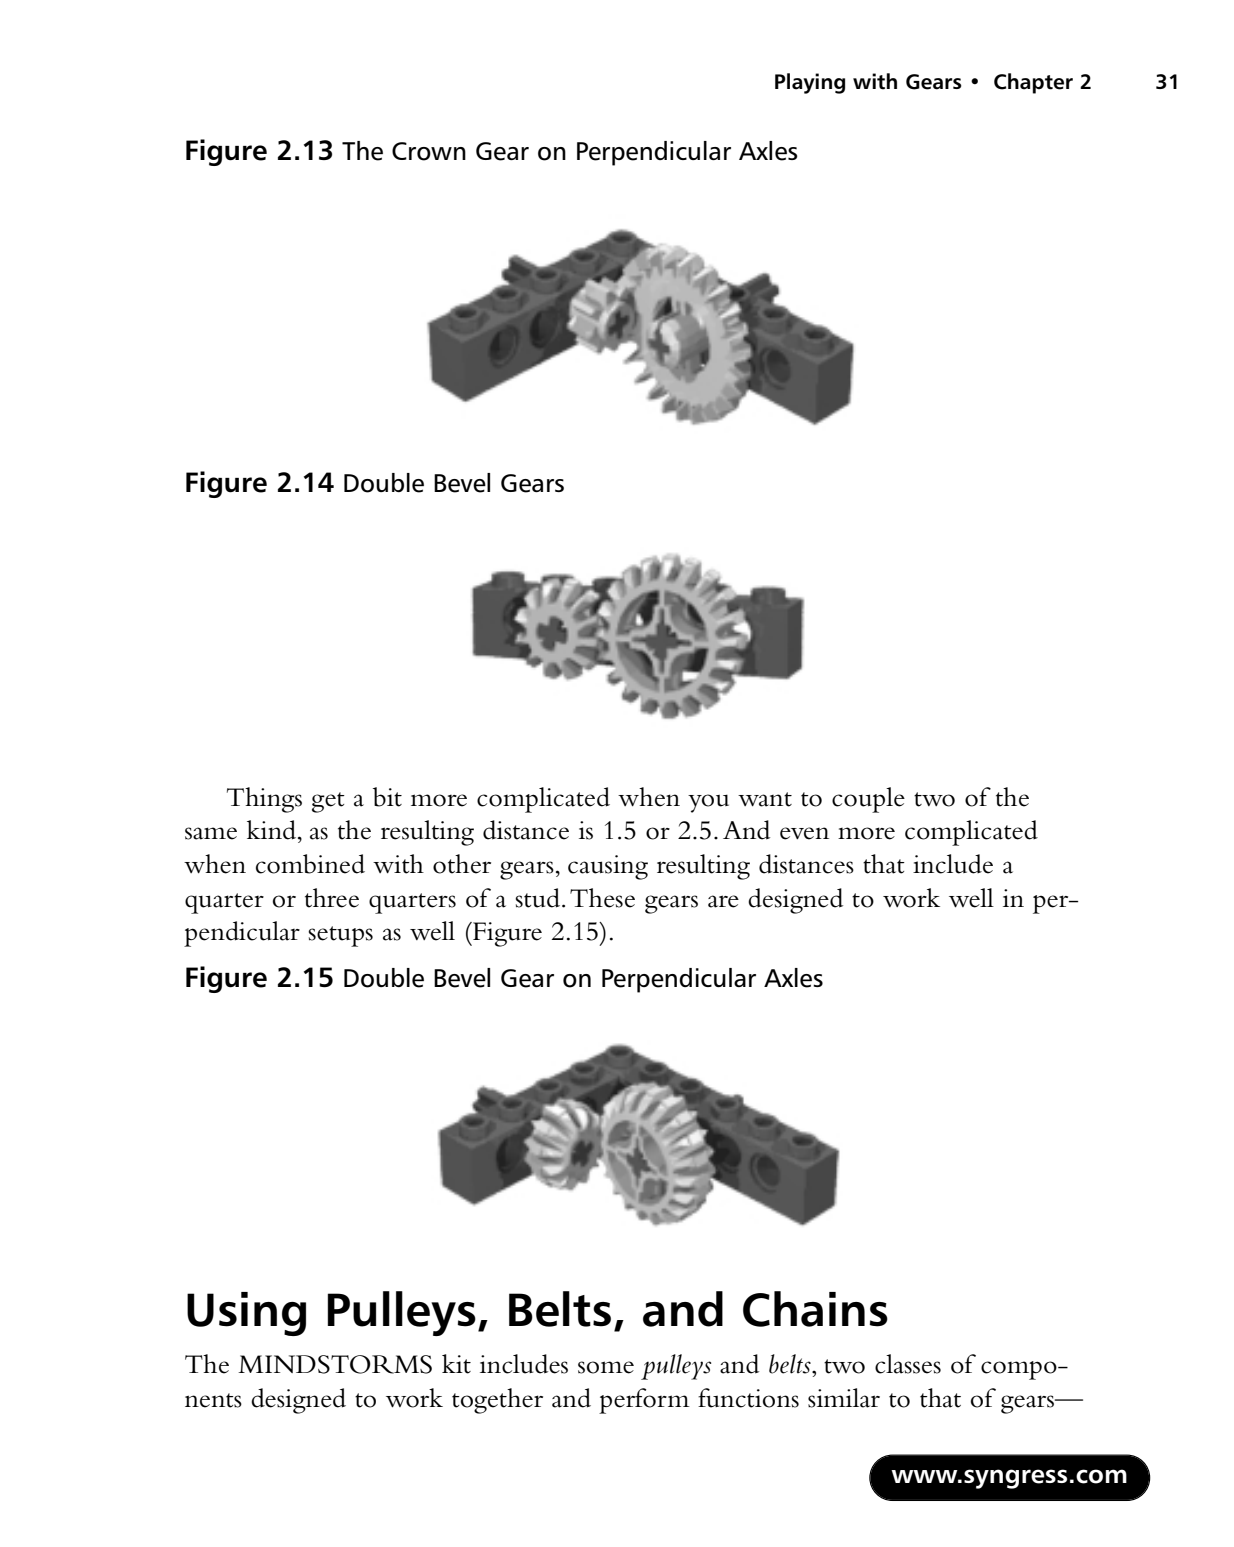 This screenshot has height=1547, width=1234. What do you see at coordinates (723, 901) in the screenshot?
I see `are` at bounding box center [723, 901].
